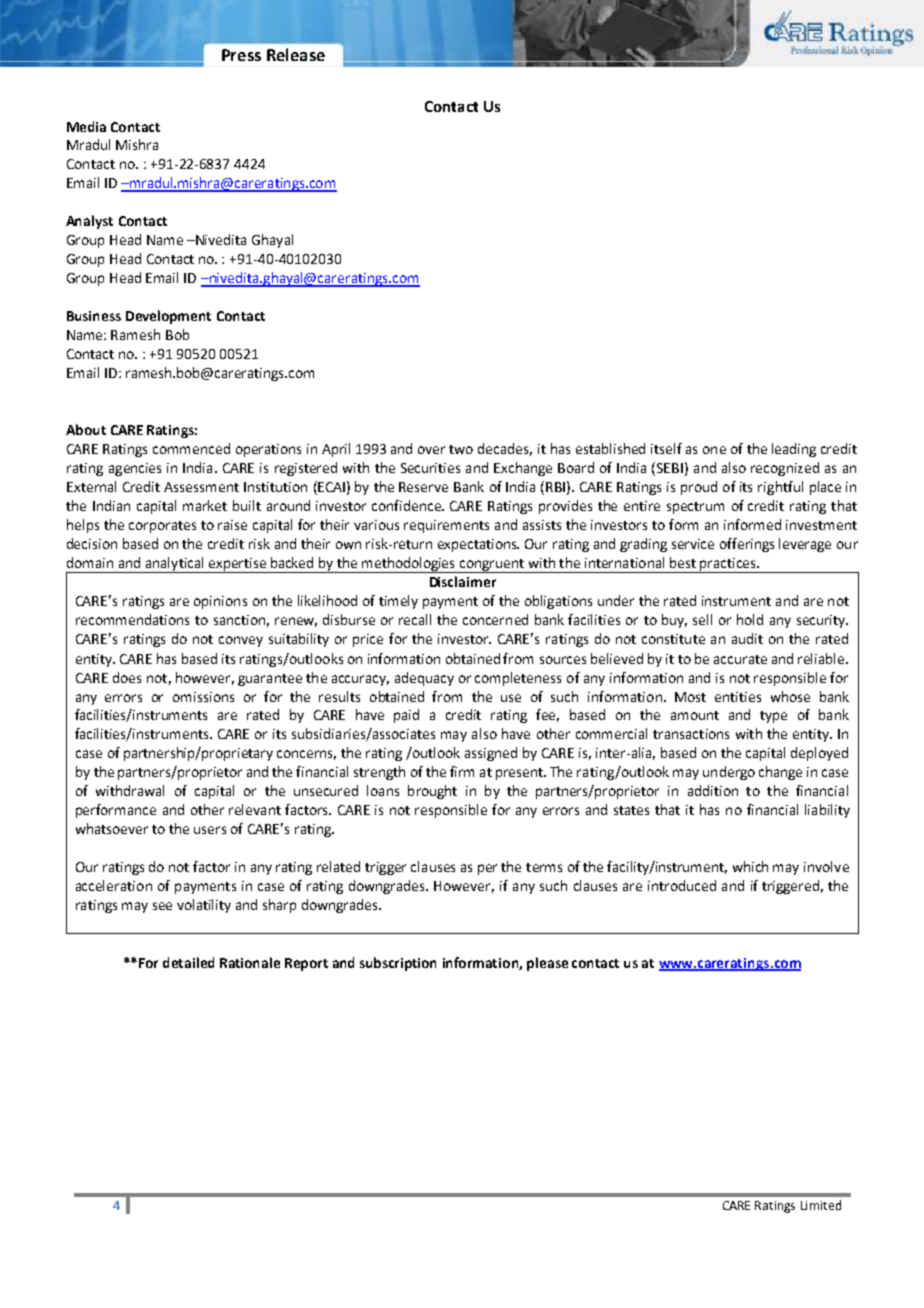 Image resolution: width=924 pixels, height=1308 pixels. Describe the element at coordinates (415, 619) in the screenshot. I see `recall` at that location.
